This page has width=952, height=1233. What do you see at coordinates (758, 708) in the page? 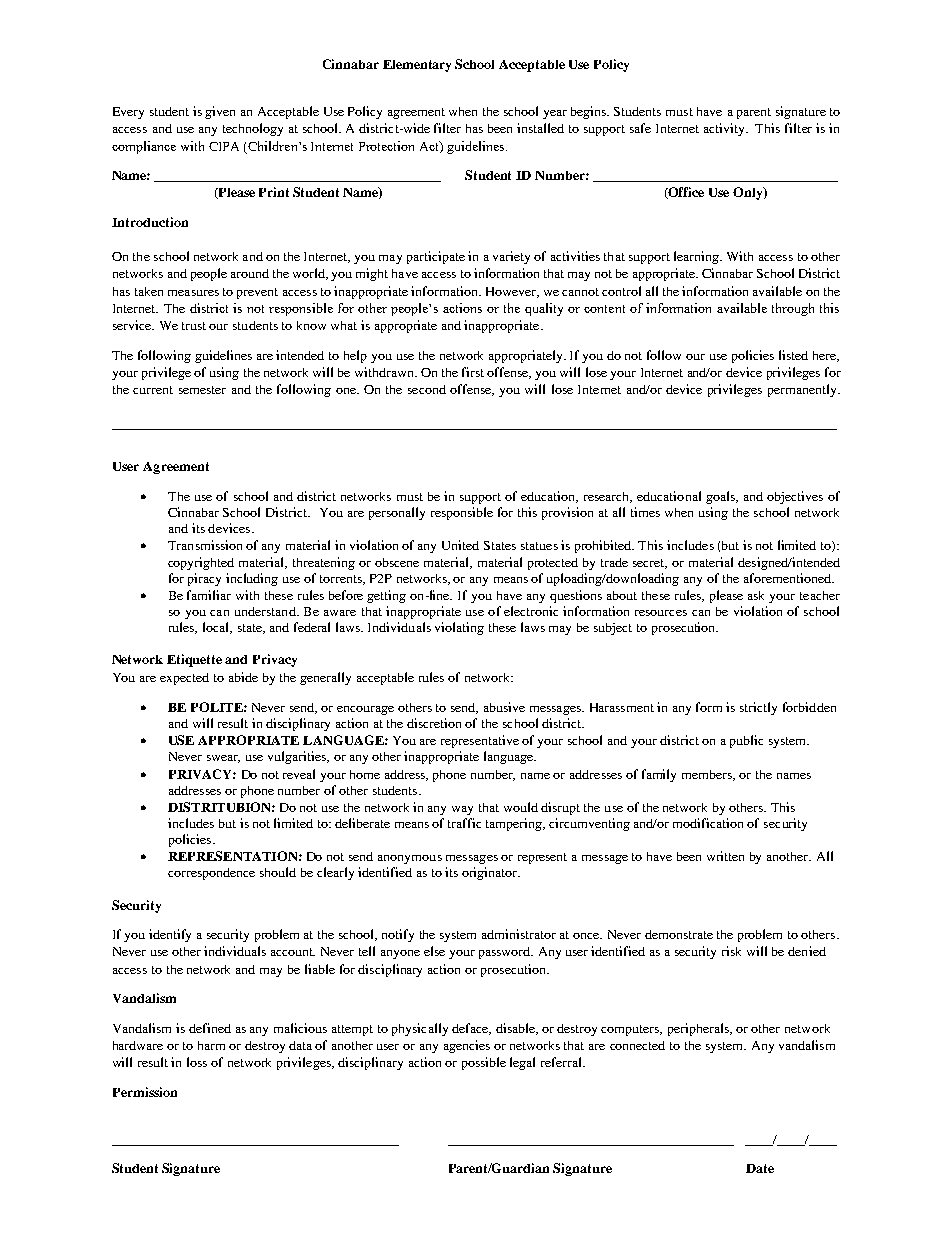
I see `strictly` at bounding box center [758, 708].
